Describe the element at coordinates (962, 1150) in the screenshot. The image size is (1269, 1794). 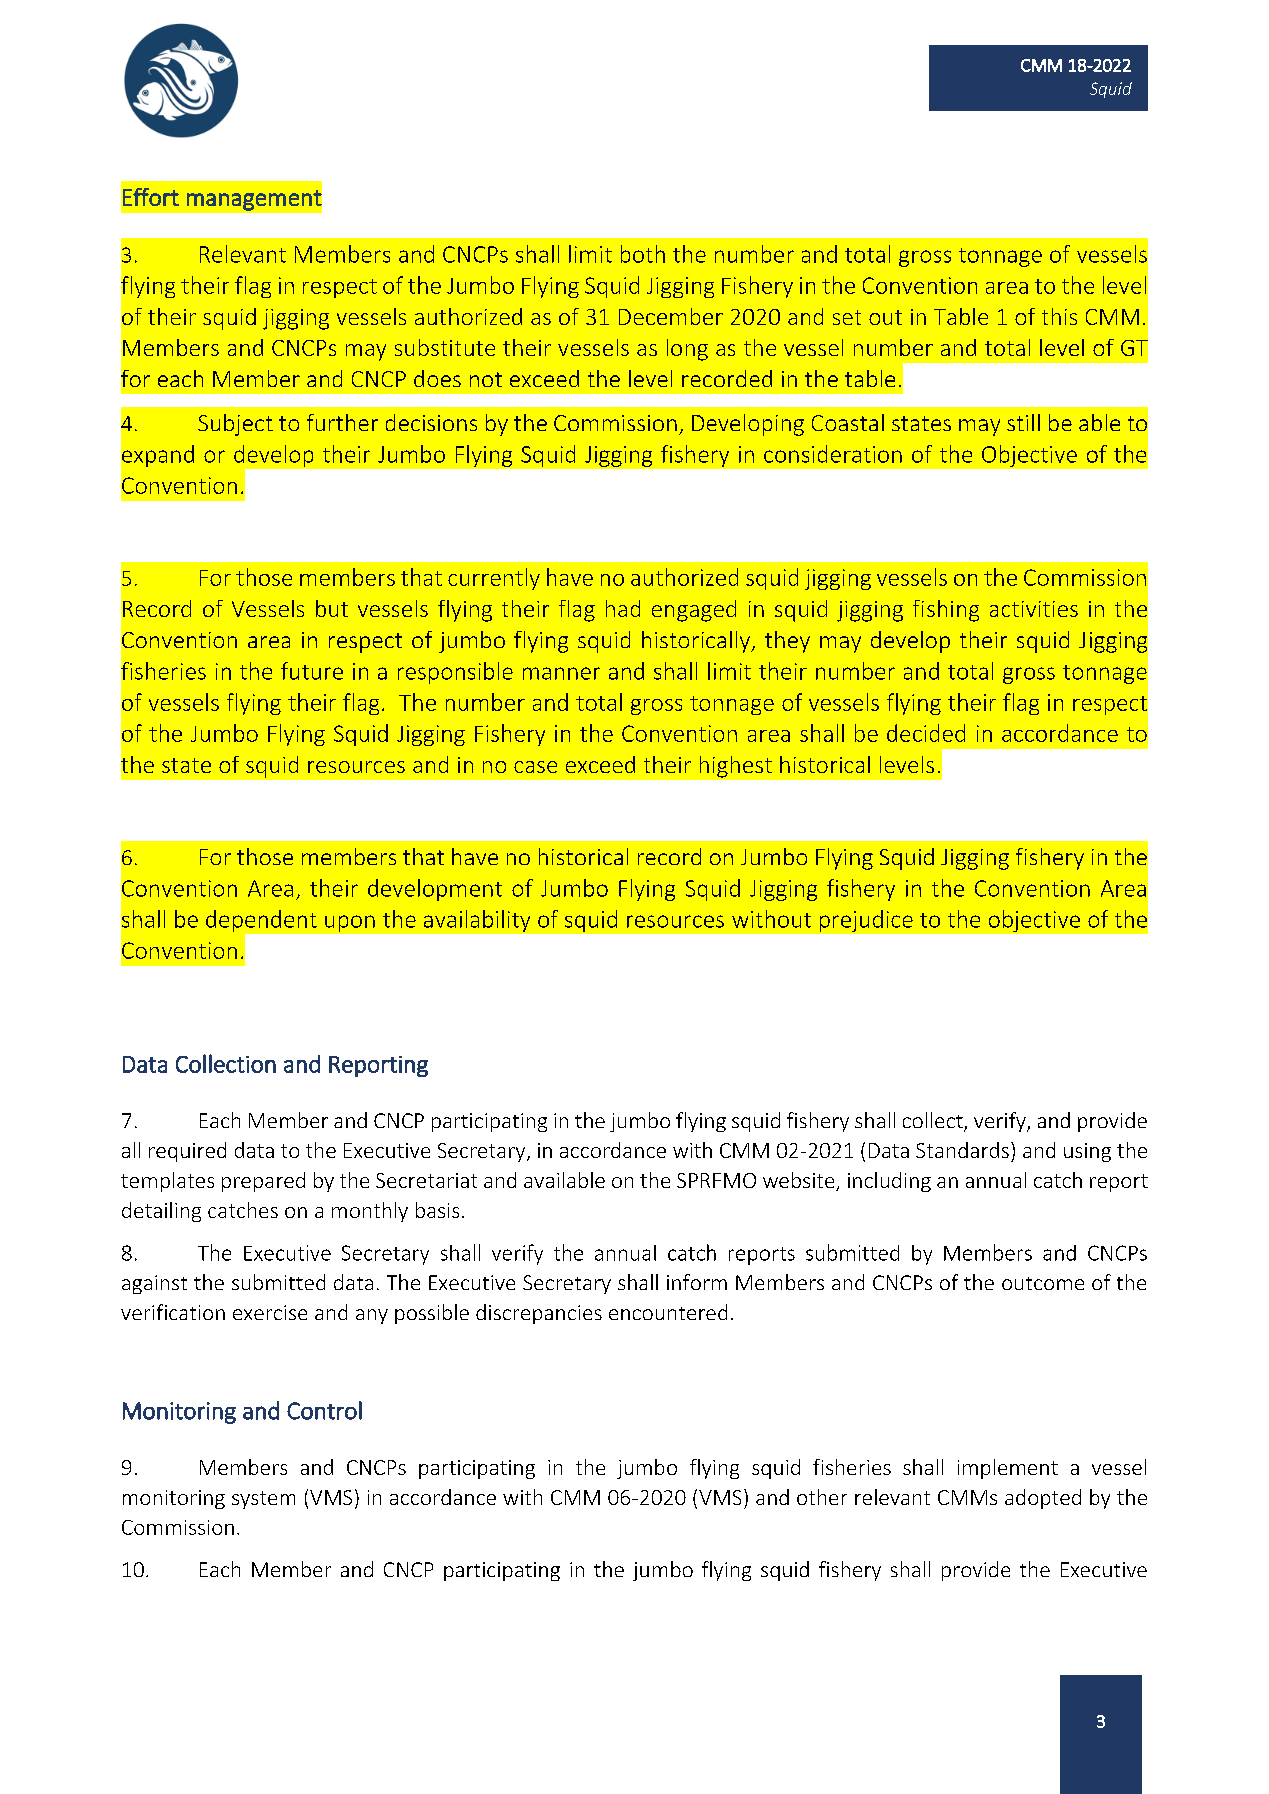
I see `Standards` at that location.
